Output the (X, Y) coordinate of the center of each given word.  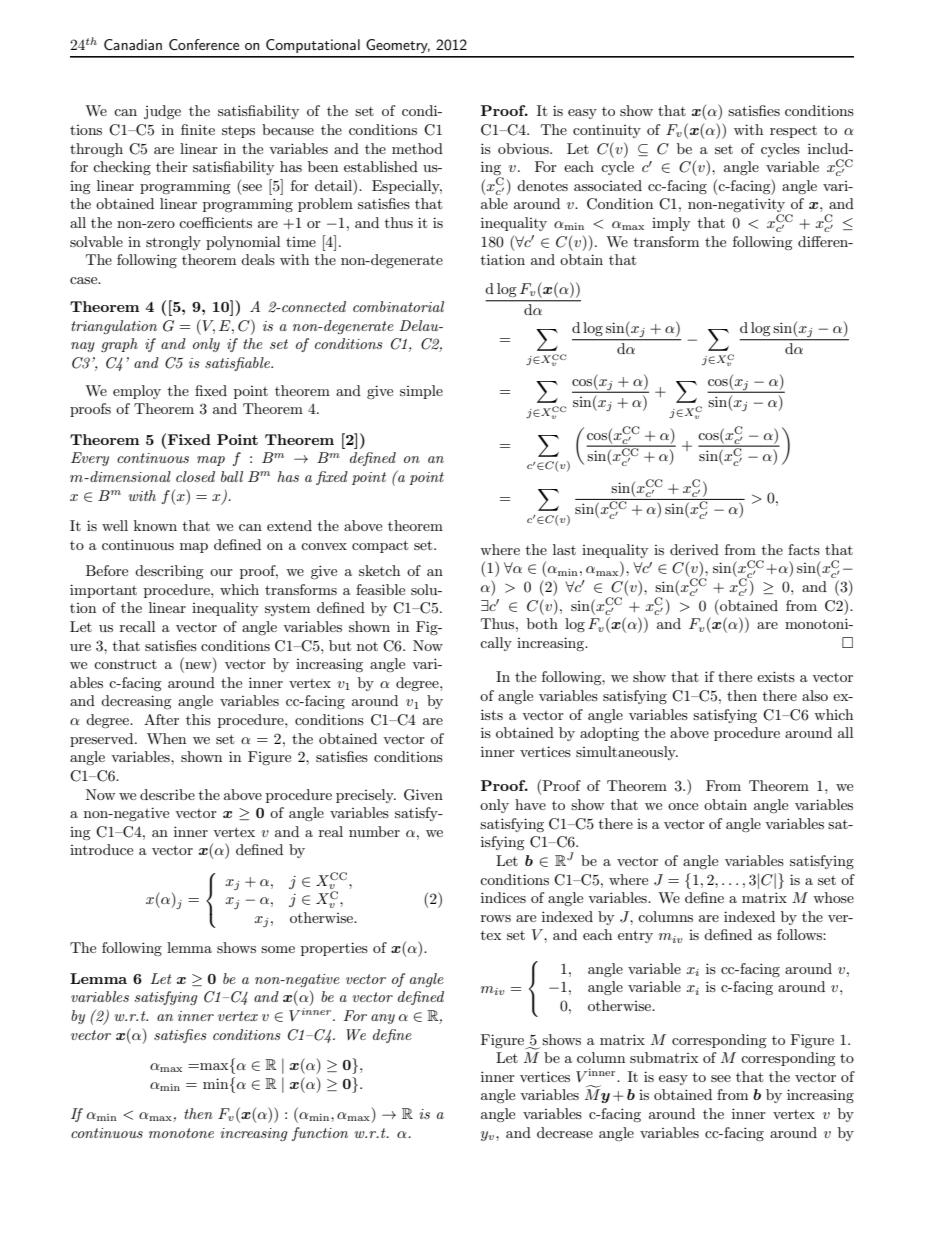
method (417, 148)
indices (503, 897)
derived (694, 549)
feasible (380, 589)
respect (793, 132)
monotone (181, 1133)
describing (169, 572)
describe (167, 794)
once (683, 806)
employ (137, 392)
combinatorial (398, 306)
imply (671, 224)
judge (162, 112)
